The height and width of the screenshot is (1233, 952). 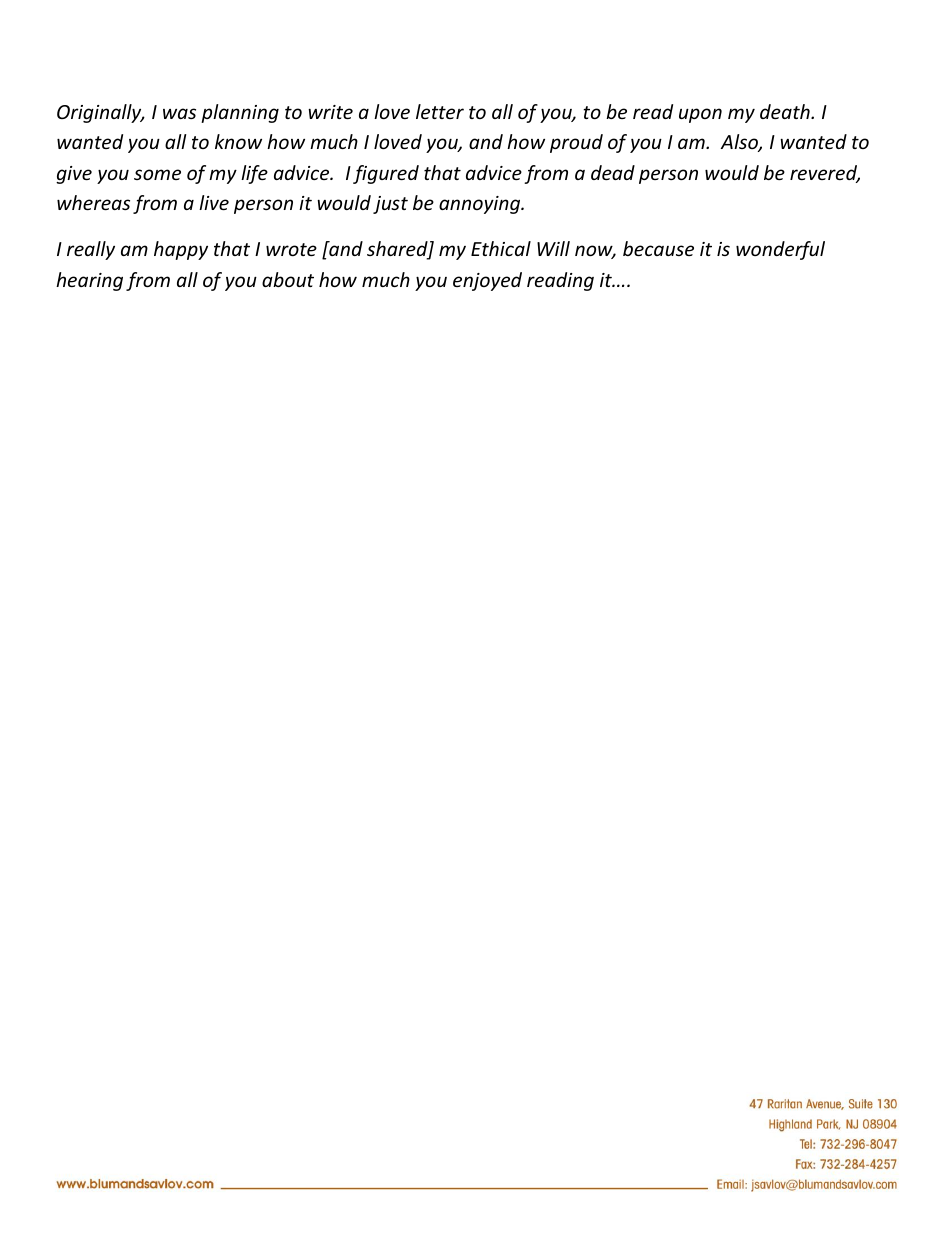 I want to click on because, so click(x=658, y=248).
